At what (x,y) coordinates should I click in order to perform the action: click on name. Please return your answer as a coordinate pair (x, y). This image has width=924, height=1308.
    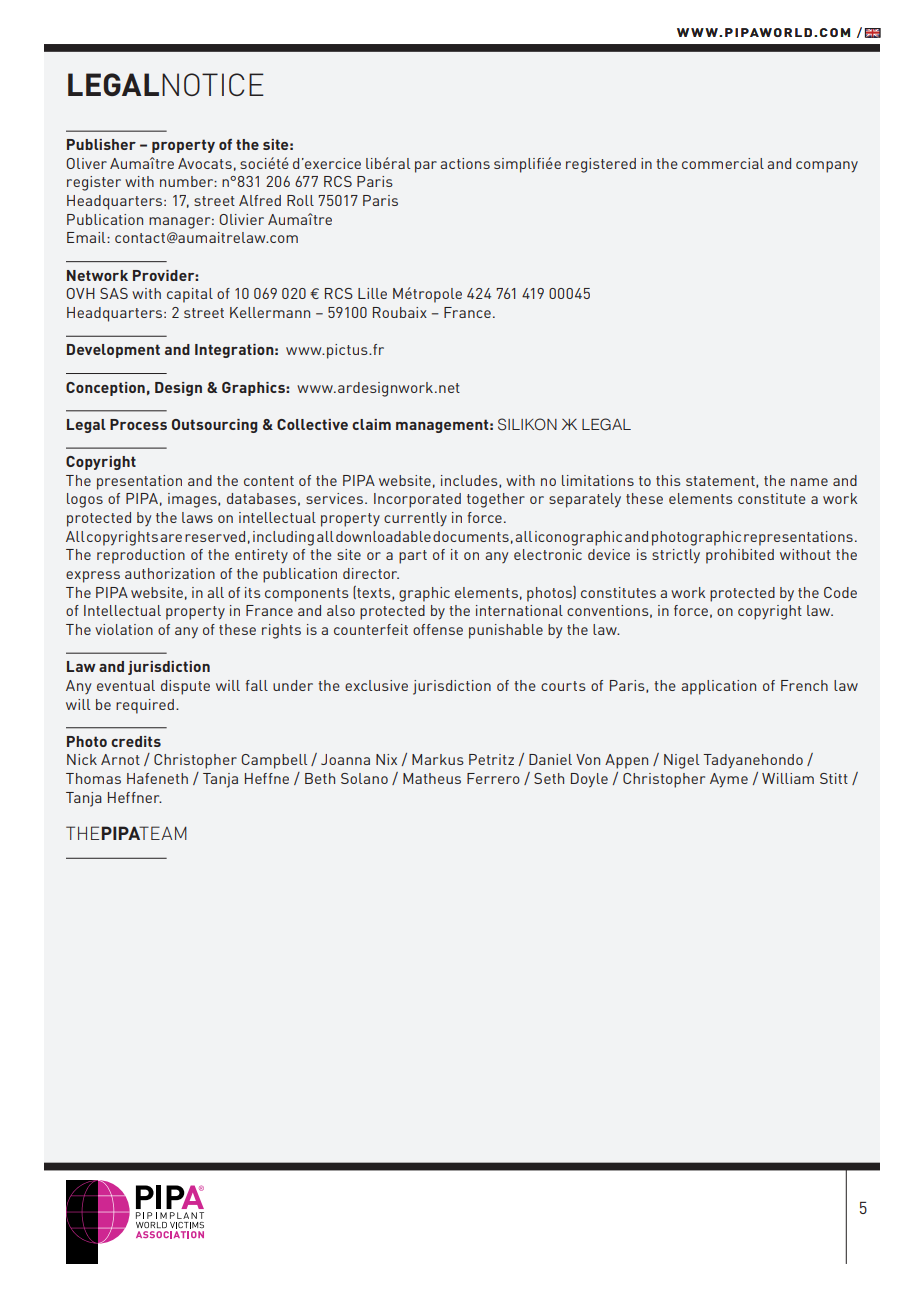
    Looking at the image, I should click on (809, 482).
